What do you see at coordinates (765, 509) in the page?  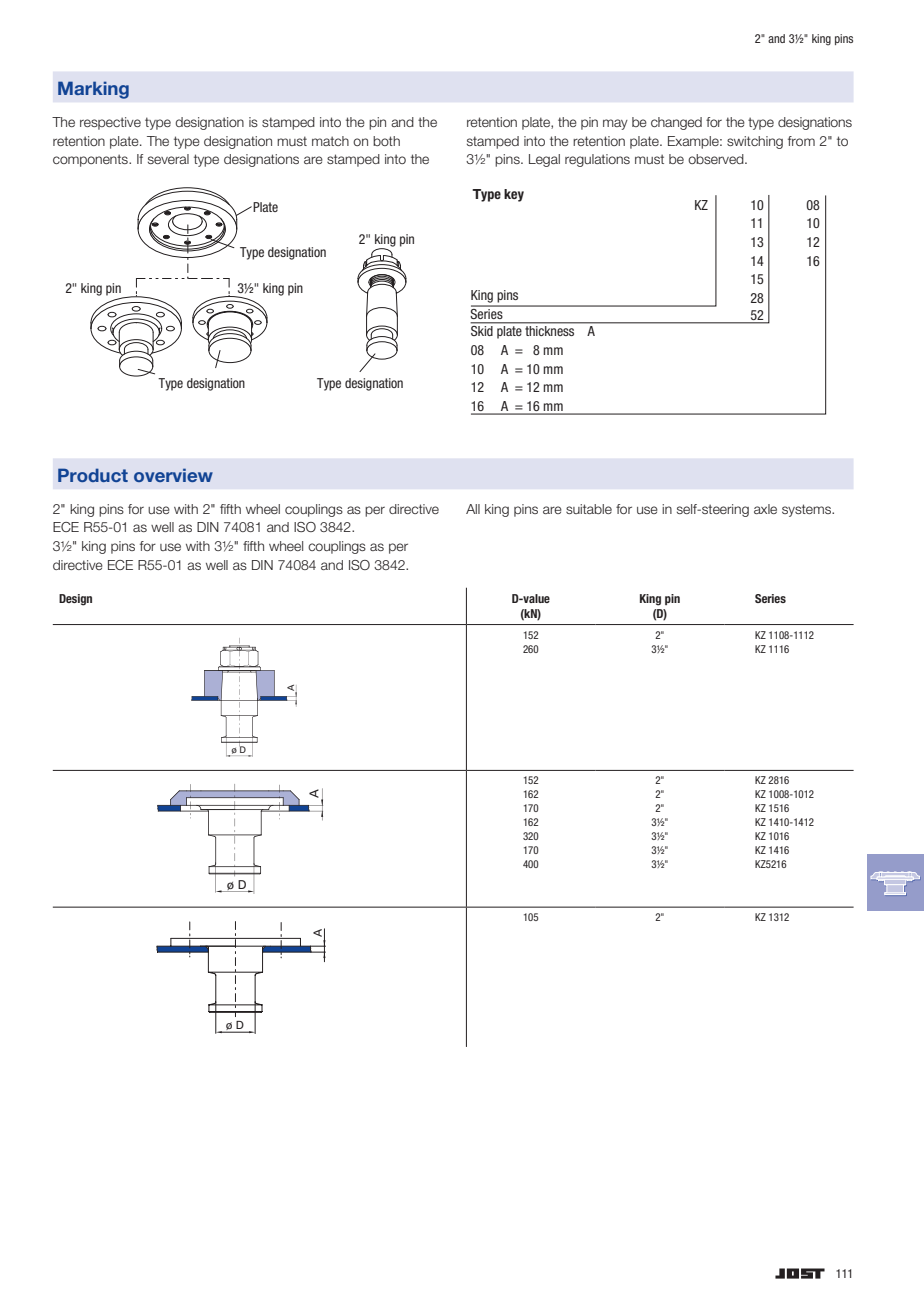 I see `axle` at bounding box center [765, 509].
